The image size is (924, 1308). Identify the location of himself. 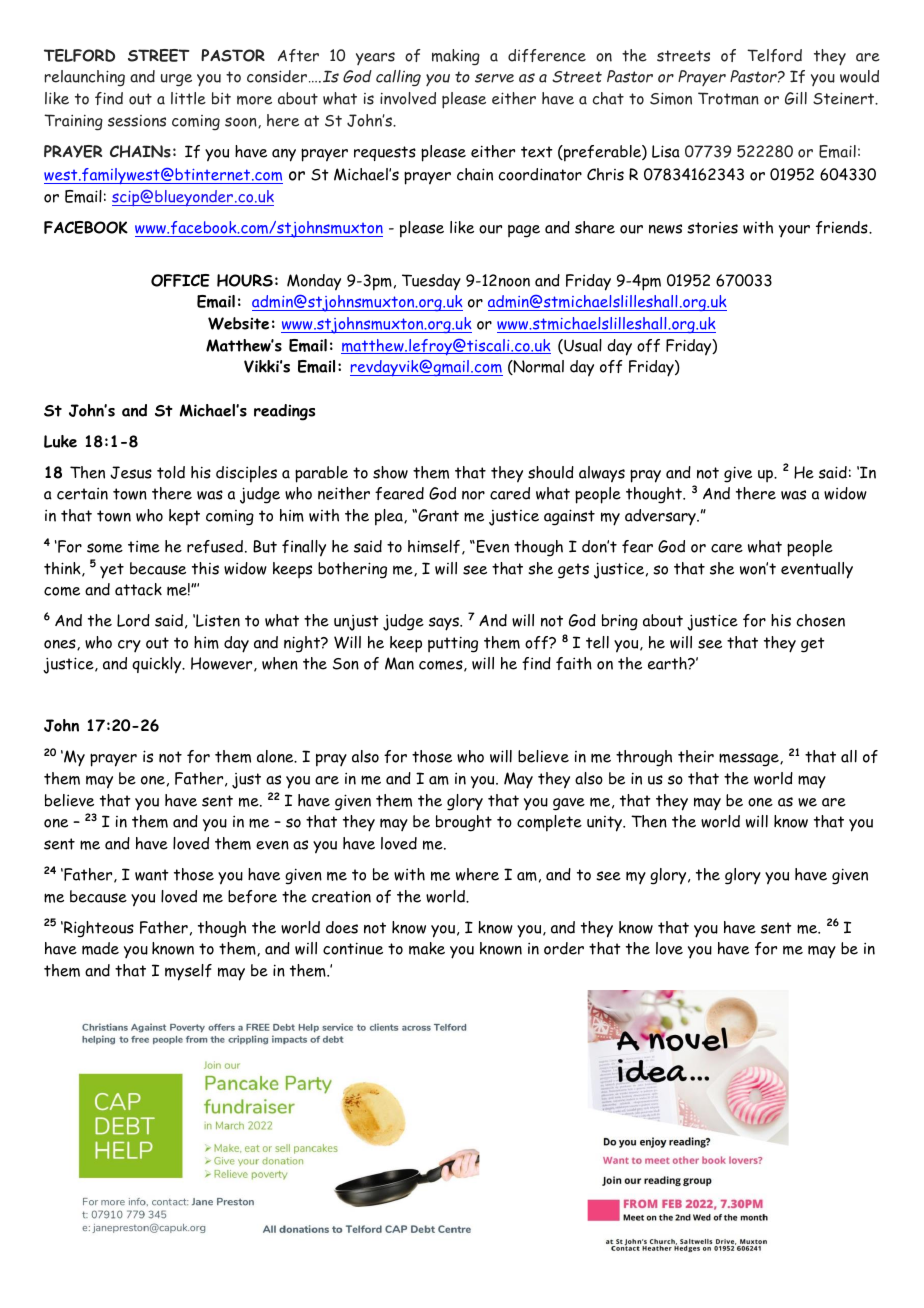
(434, 546).
